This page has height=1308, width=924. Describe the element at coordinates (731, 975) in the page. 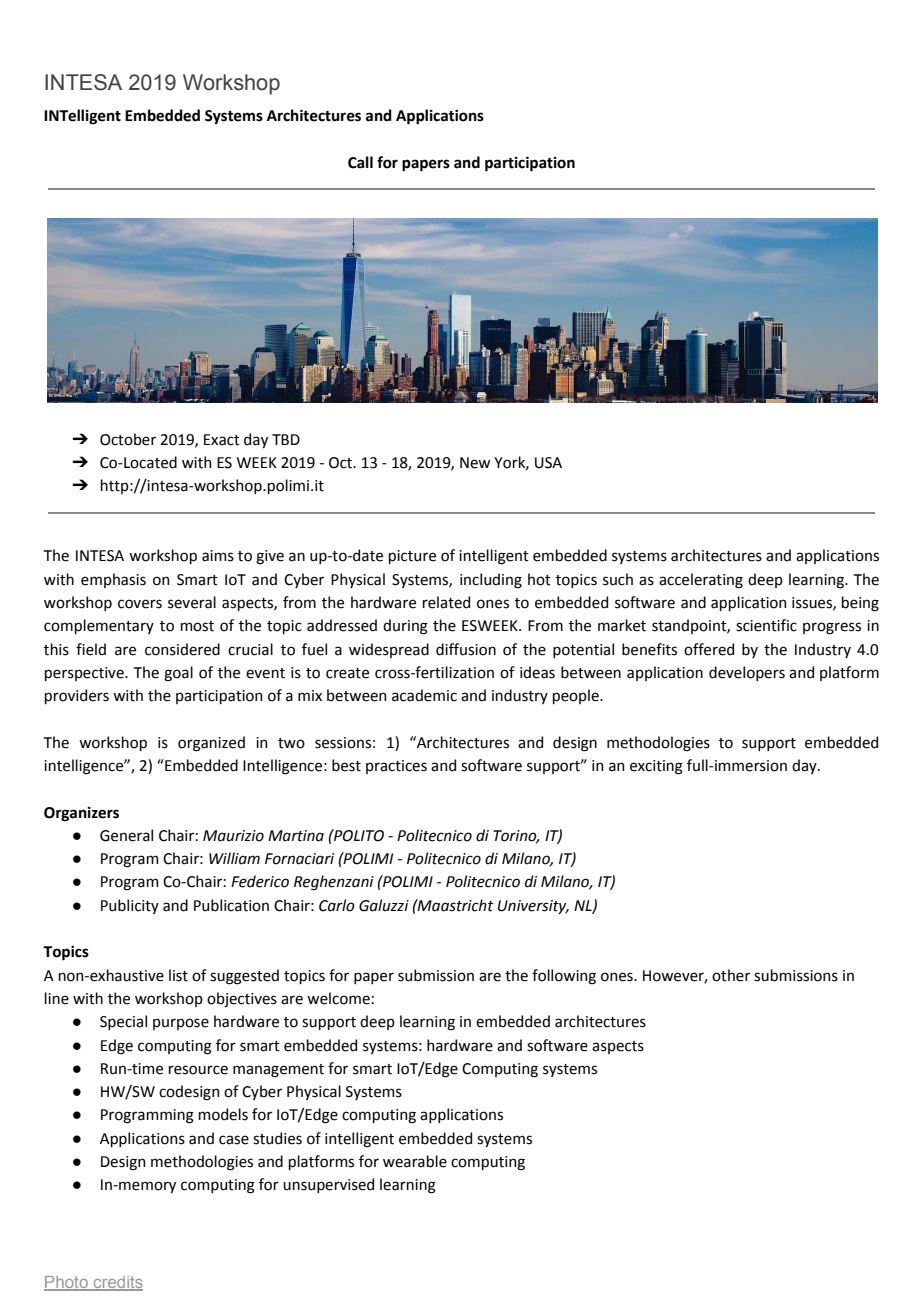

I see `other` at that location.
